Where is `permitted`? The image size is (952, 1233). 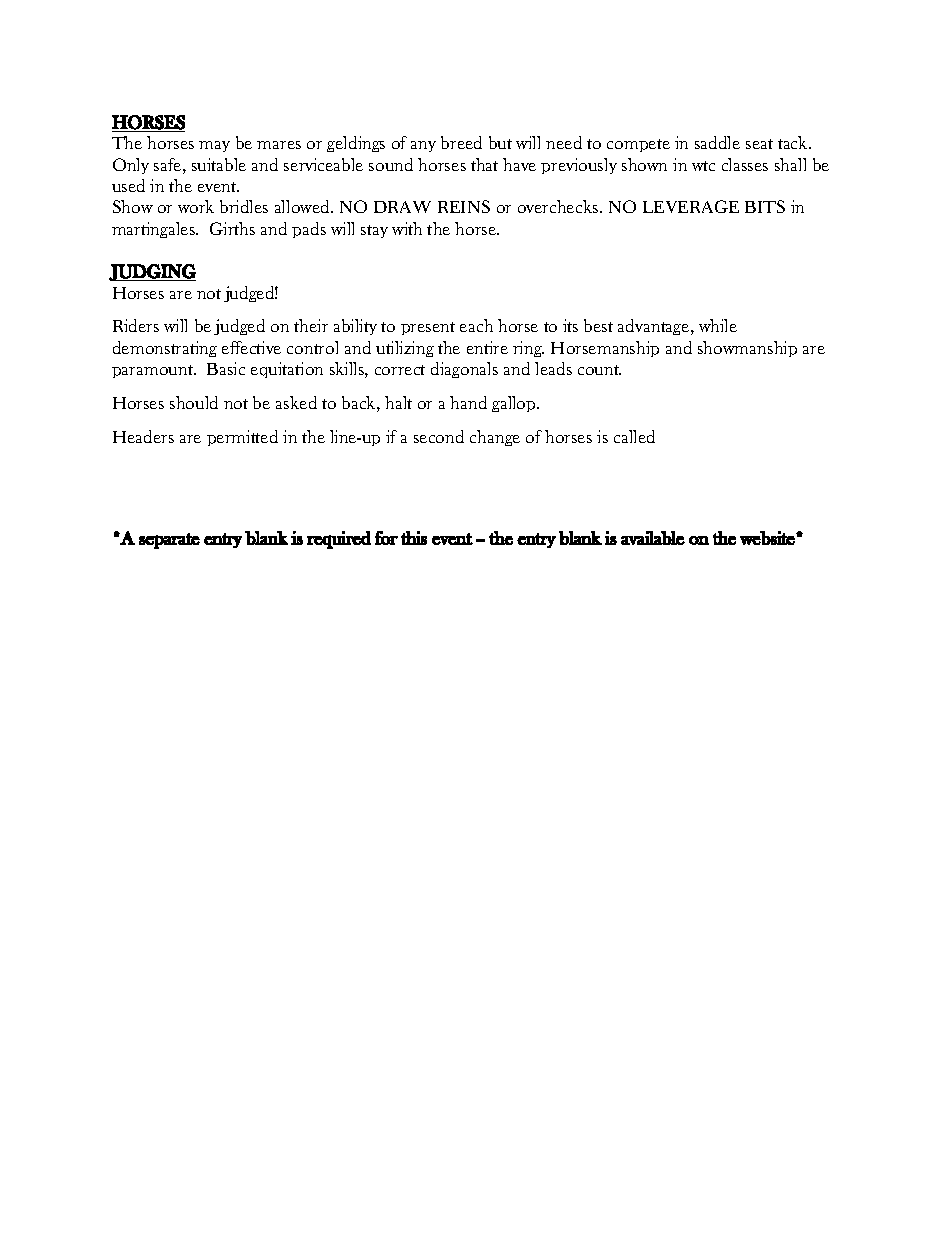
permitted is located at coordinates (242, 438).
